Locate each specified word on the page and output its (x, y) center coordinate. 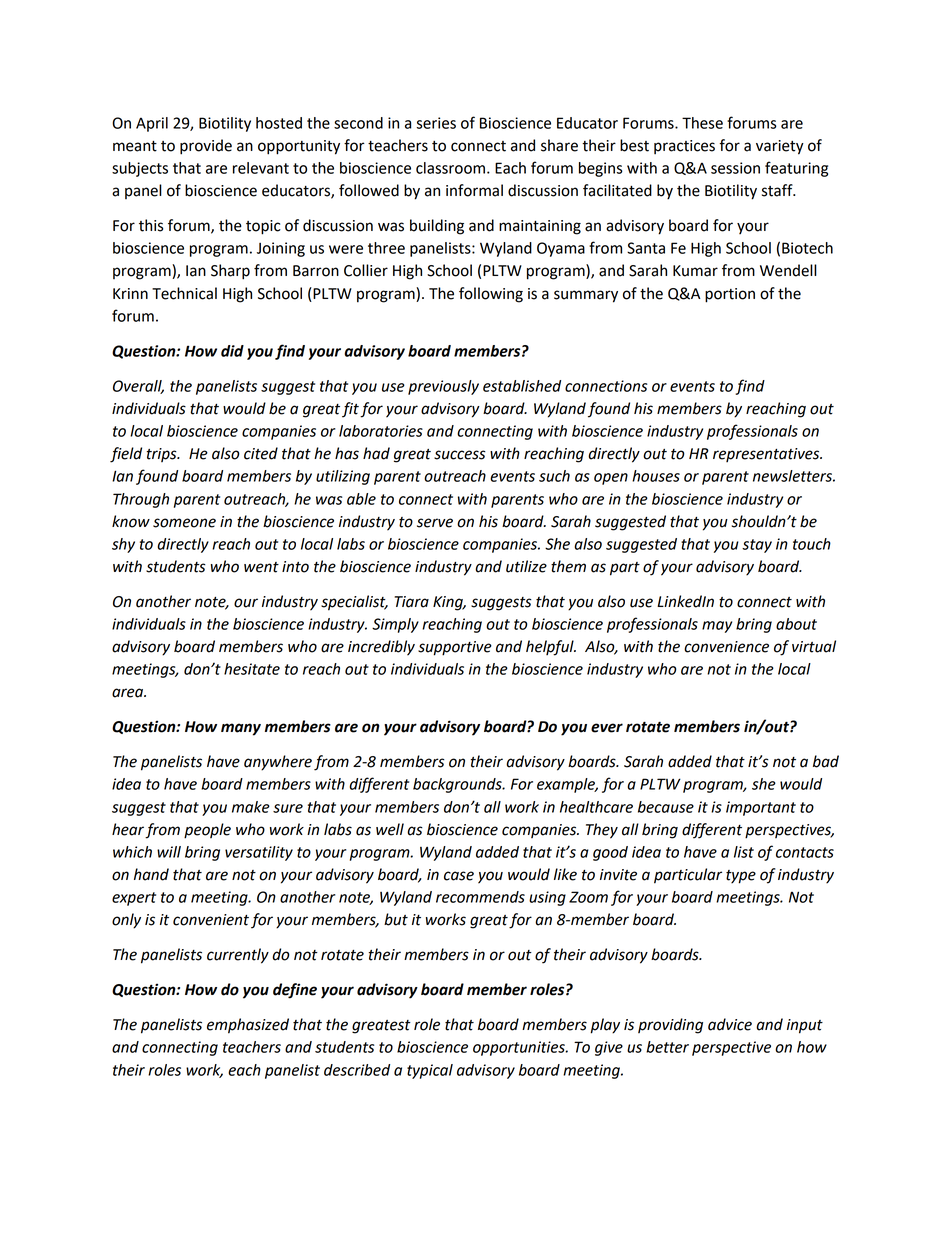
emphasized (248, 1026)
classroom (450, 168)
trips (163, 455)
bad (826, 761)
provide (206, 147)
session (735, 168)
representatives (767, 455)
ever (607, 728)
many (241, 729)
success (460, 455)
